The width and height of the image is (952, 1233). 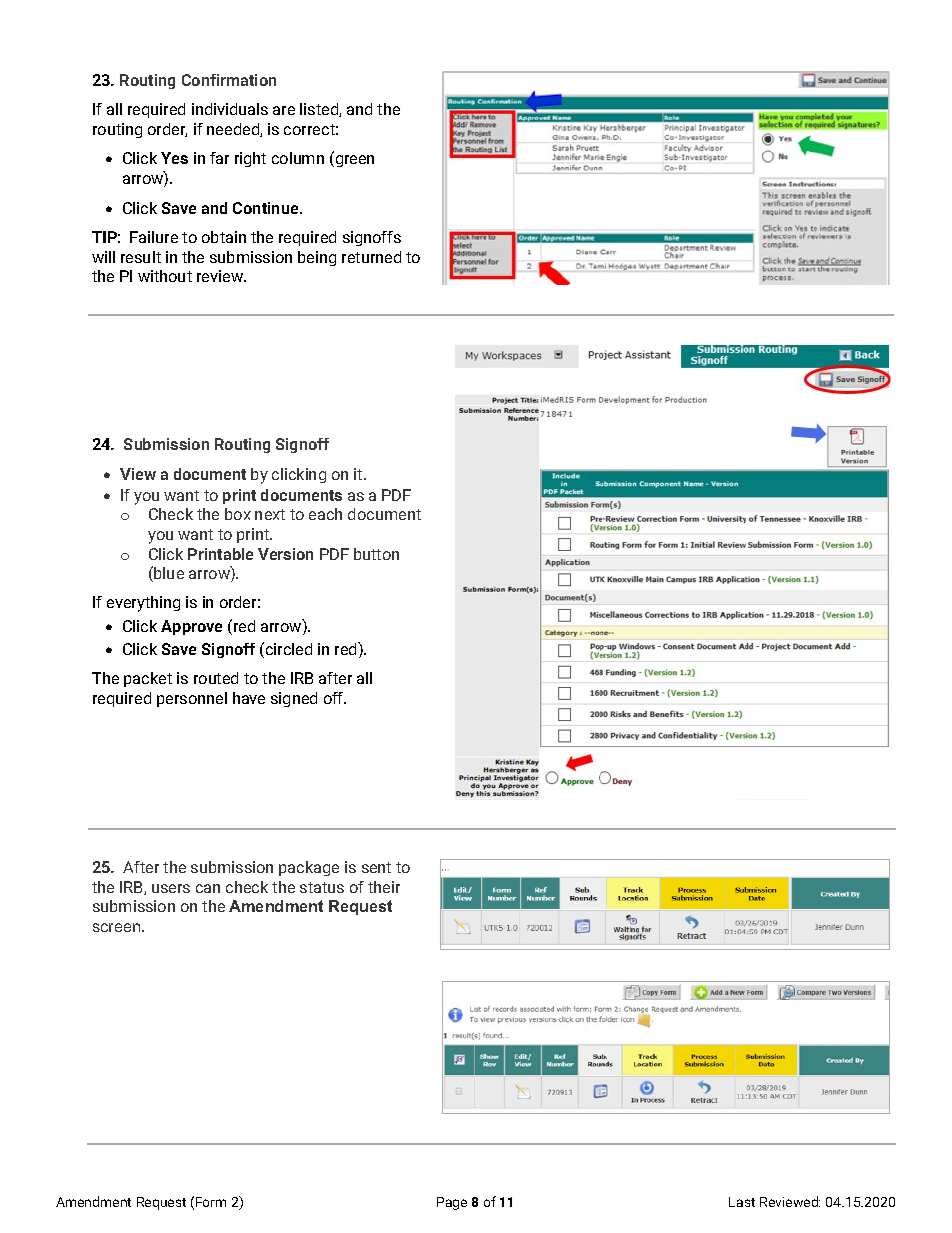 I want to click on individuals, so click(x=230, y=109).
